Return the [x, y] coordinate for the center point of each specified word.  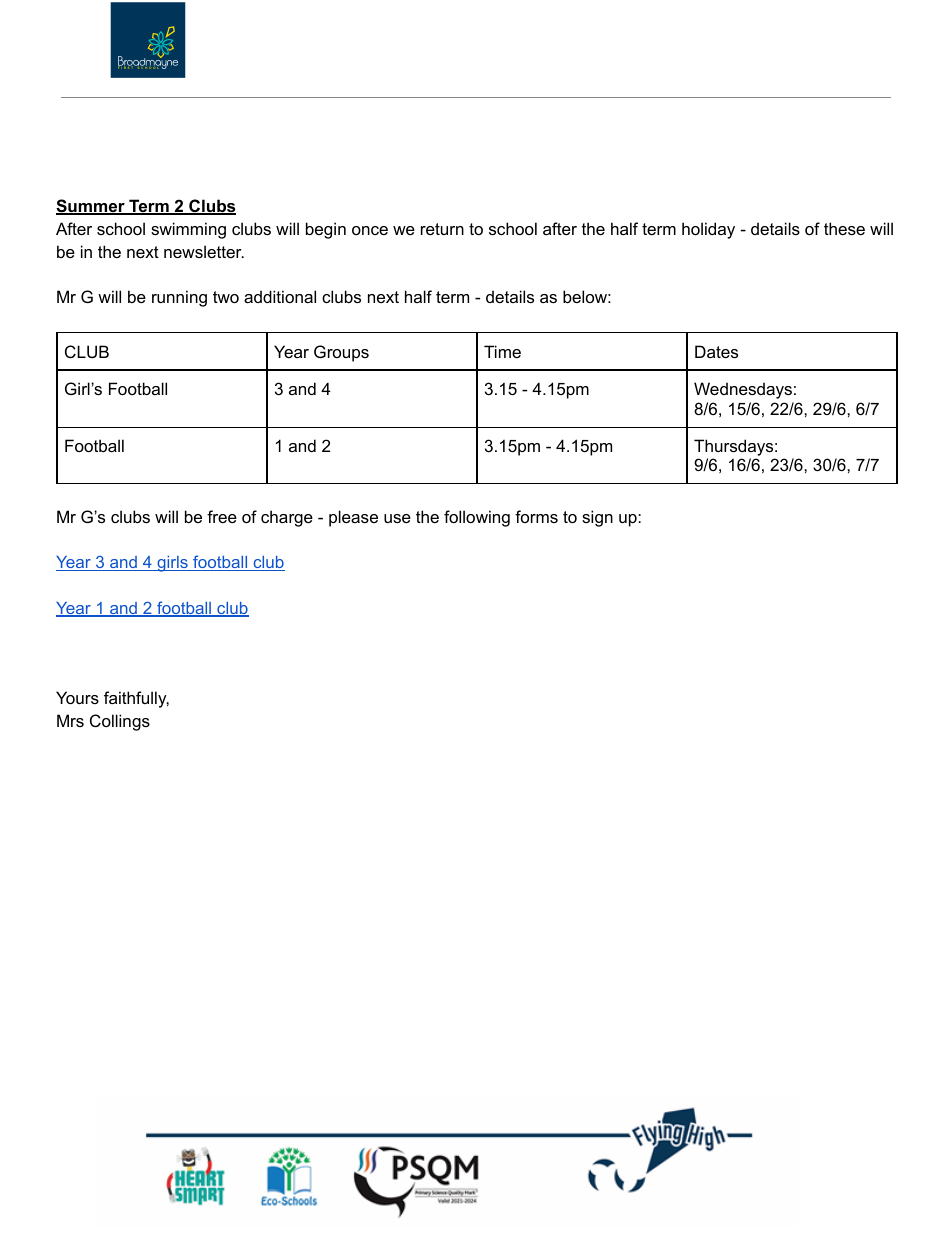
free [222, 516]
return [442, 229]
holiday [708, 230]
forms [536, 516]
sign [597, 518]
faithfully [136, 699]
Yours [77, 697]
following [477, 518]
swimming [188, 230]
